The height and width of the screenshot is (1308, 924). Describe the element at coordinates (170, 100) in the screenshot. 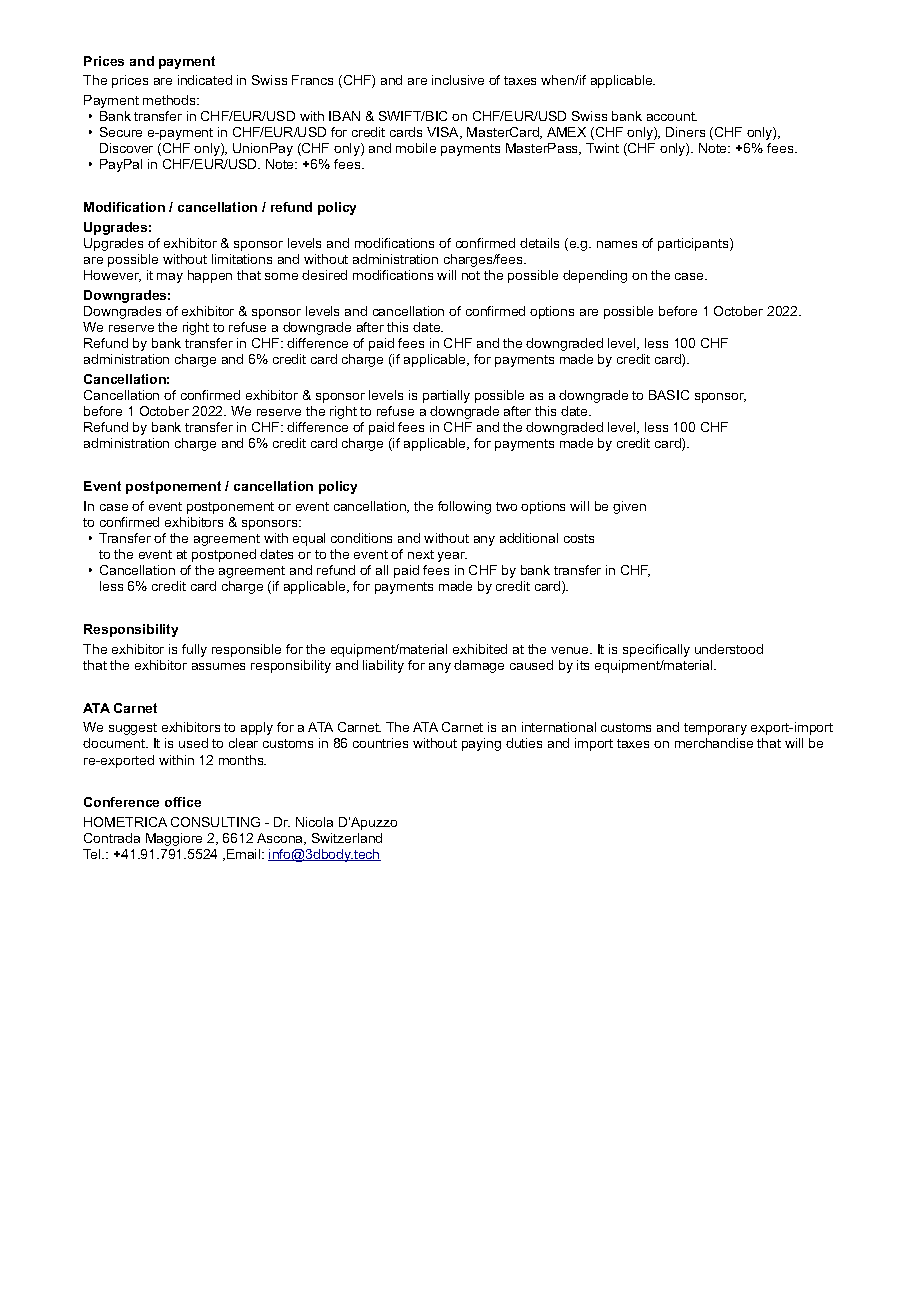

I see `methods` at that location.
